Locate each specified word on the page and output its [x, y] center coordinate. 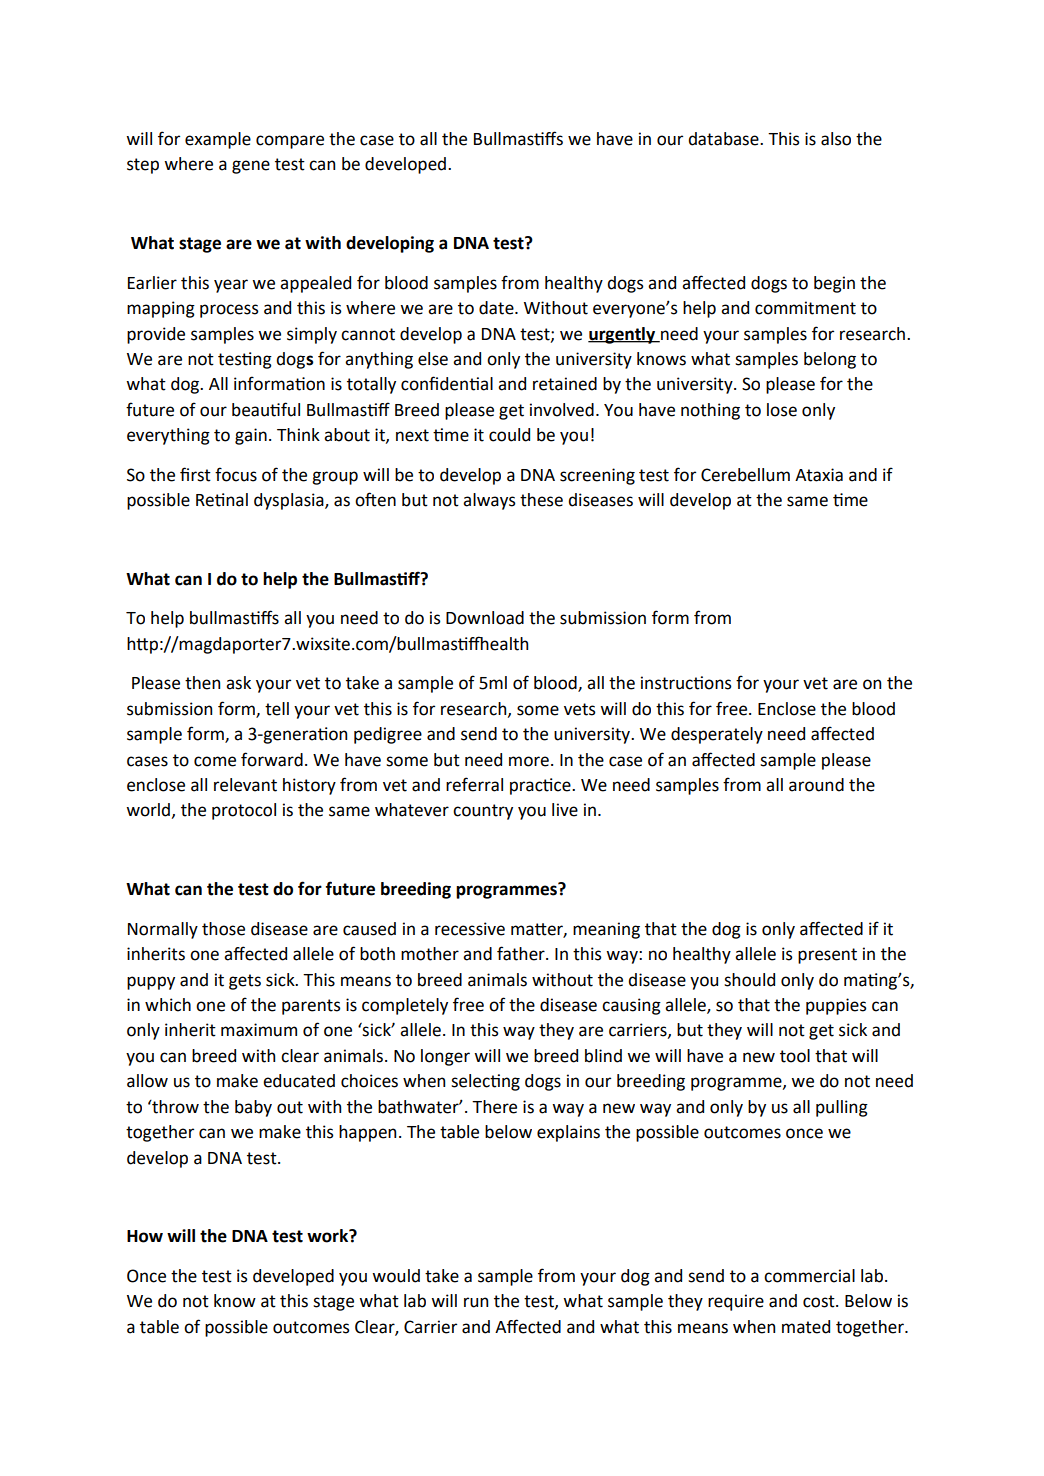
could [509, 435]
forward [272, 759]
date [497, 308]
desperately [717, 735]
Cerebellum [745, 475]
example [218, 140]
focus [236, 474]
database [724, 139]
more [529, 761]
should [749, 980]
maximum [259, 1030]
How [145, 1236]
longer [445, 1057]
